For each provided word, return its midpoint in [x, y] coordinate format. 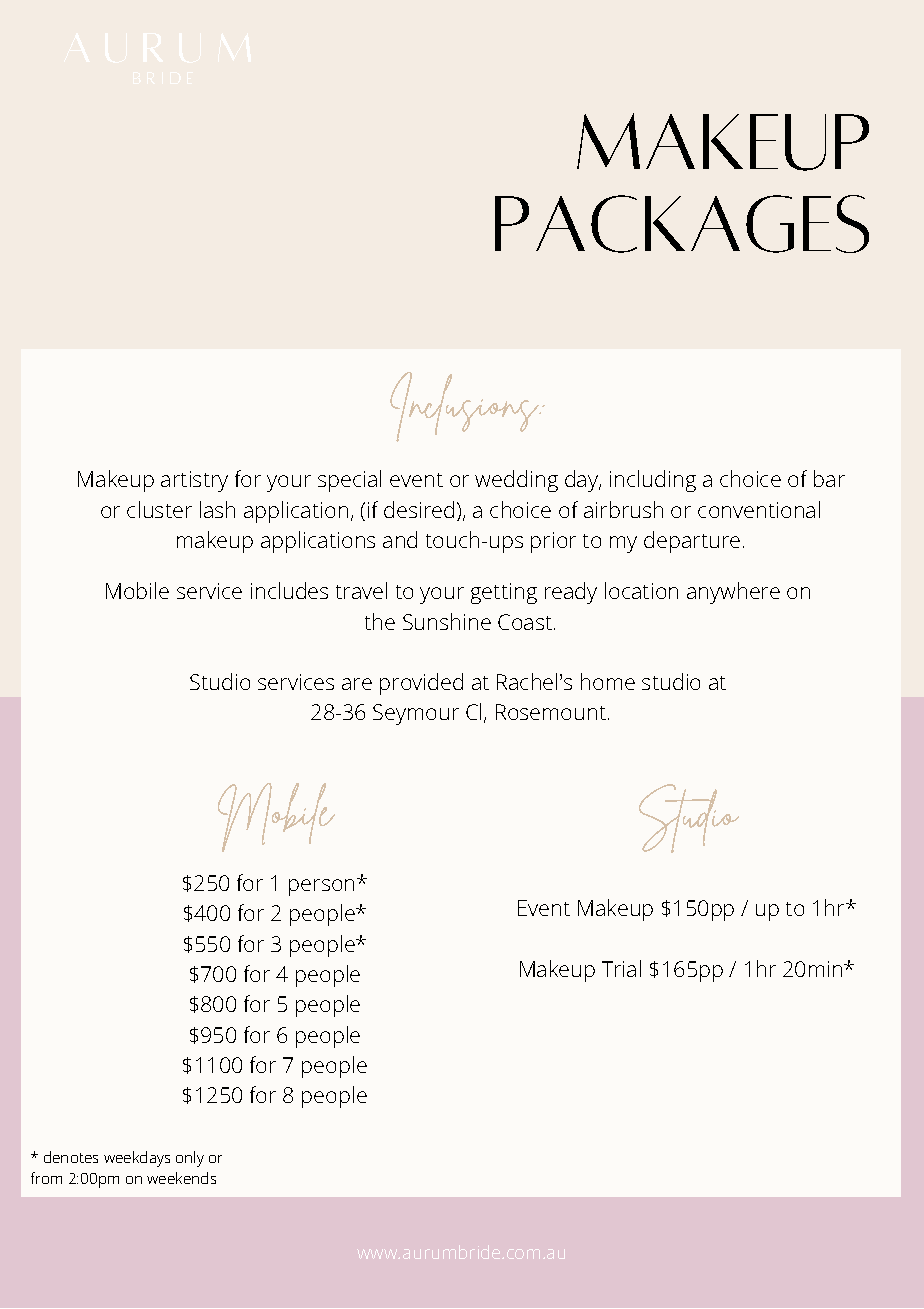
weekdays [137, 1159]
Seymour [416, 714]
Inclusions [465, 407]
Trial [621, 968]
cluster [159, 509]
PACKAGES [682, 224]
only [190, 1159]
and [400, 539]
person [321, 887]
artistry [194, 481]
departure [692, 542]
